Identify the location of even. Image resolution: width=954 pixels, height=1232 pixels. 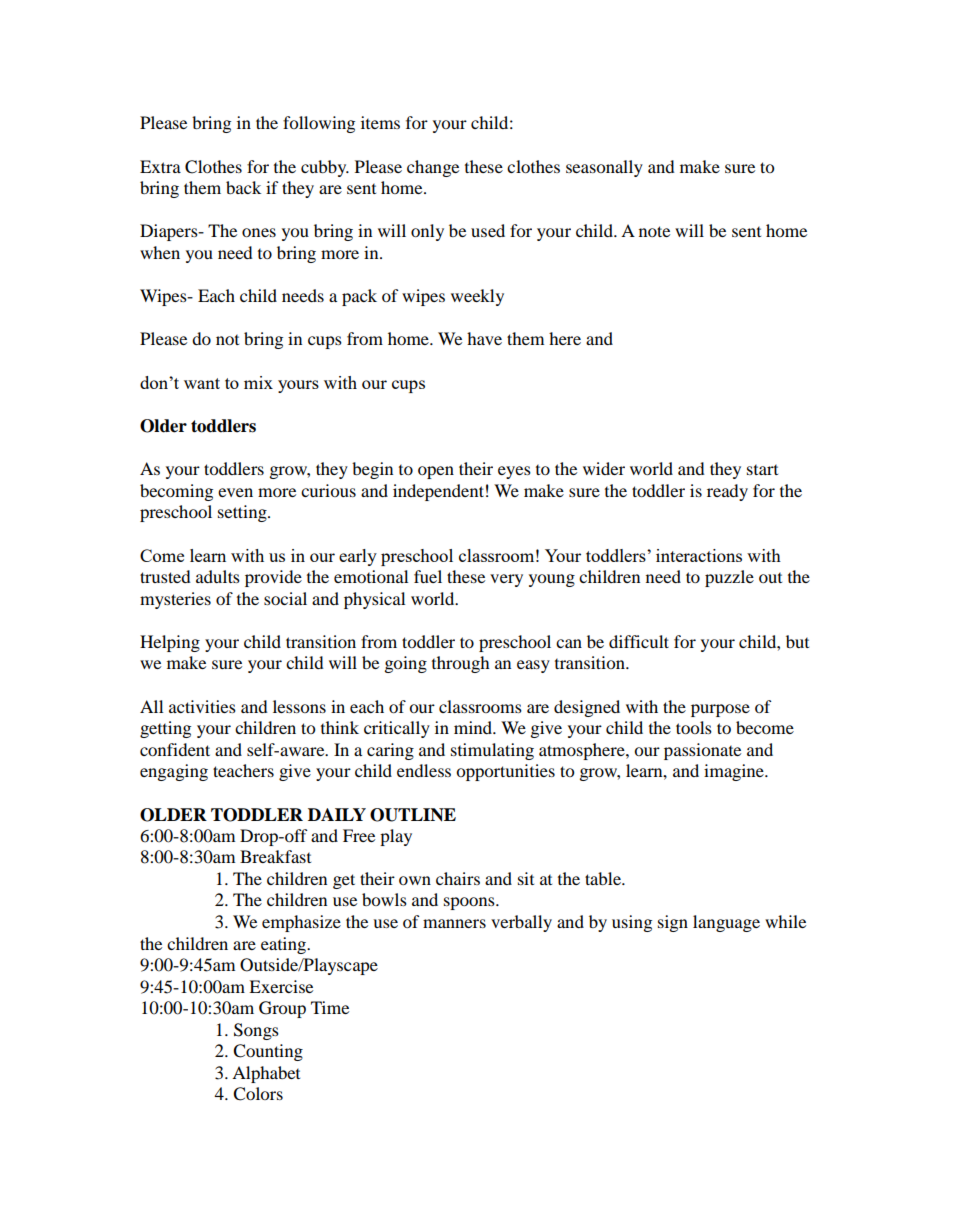
(235, 492).
